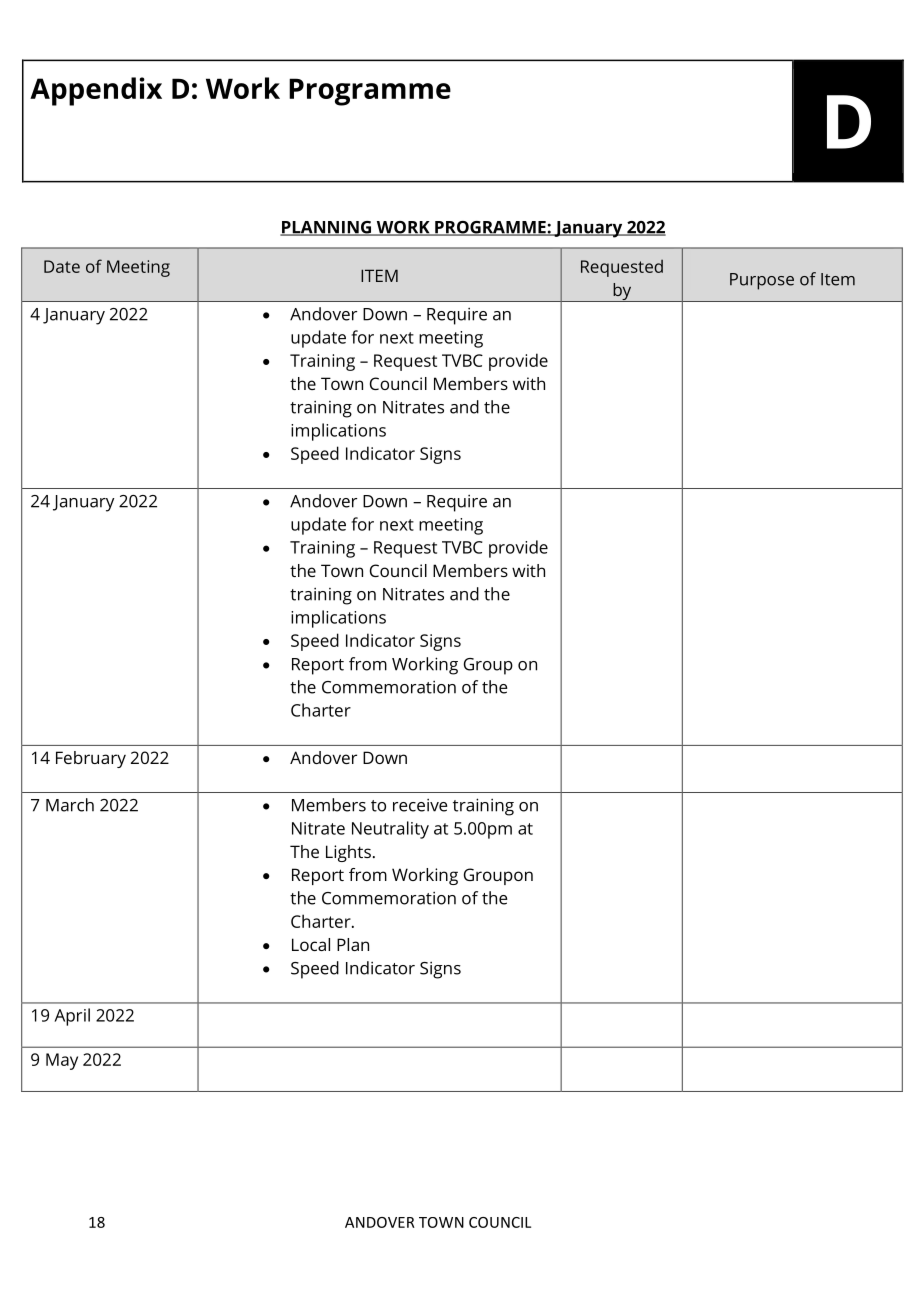  Describe the element at coordinates (420, 805) in the screenshot. I see `receive` at that location.
